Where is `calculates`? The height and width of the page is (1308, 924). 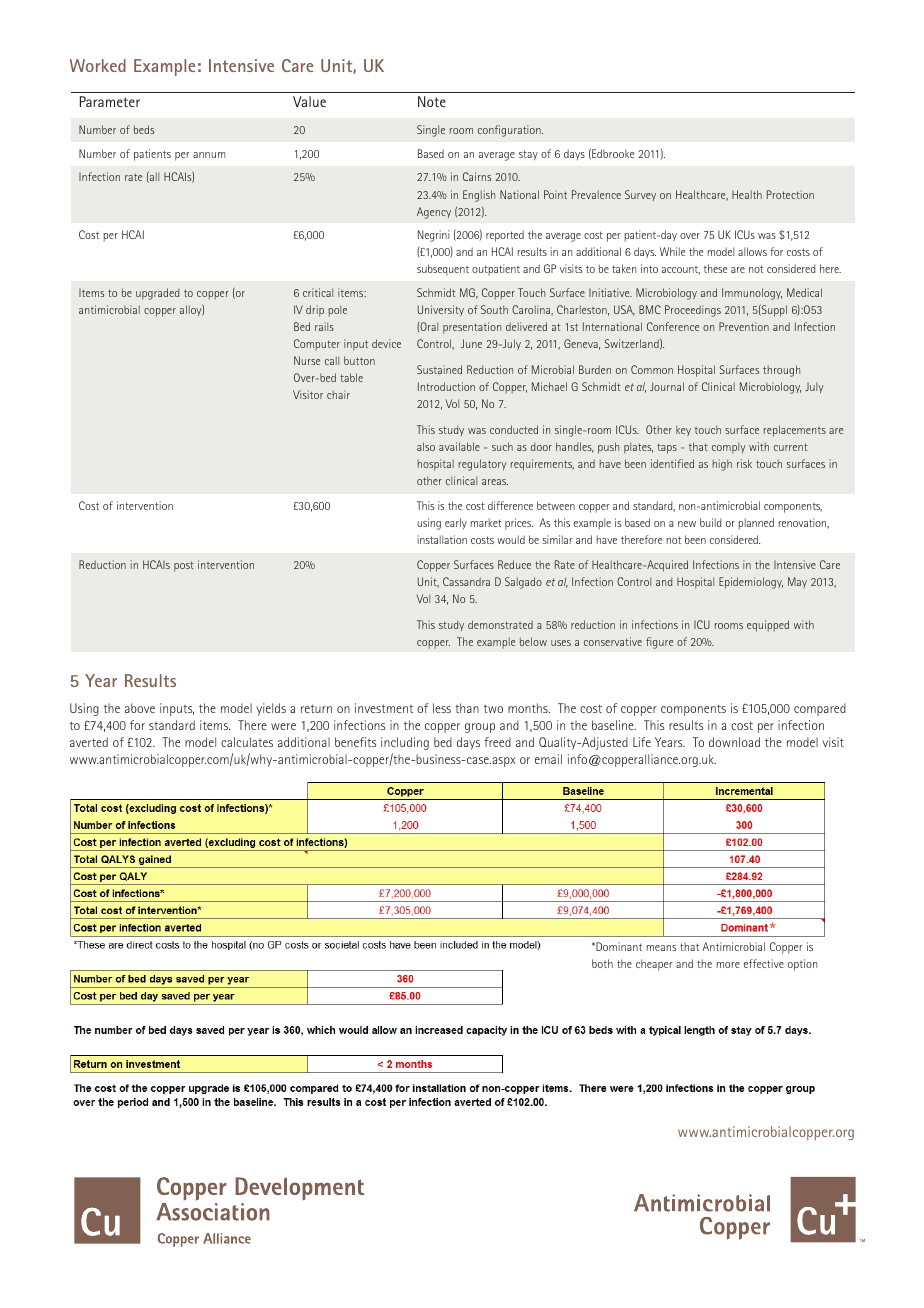
calculates is located at coordinates (247, 742).
